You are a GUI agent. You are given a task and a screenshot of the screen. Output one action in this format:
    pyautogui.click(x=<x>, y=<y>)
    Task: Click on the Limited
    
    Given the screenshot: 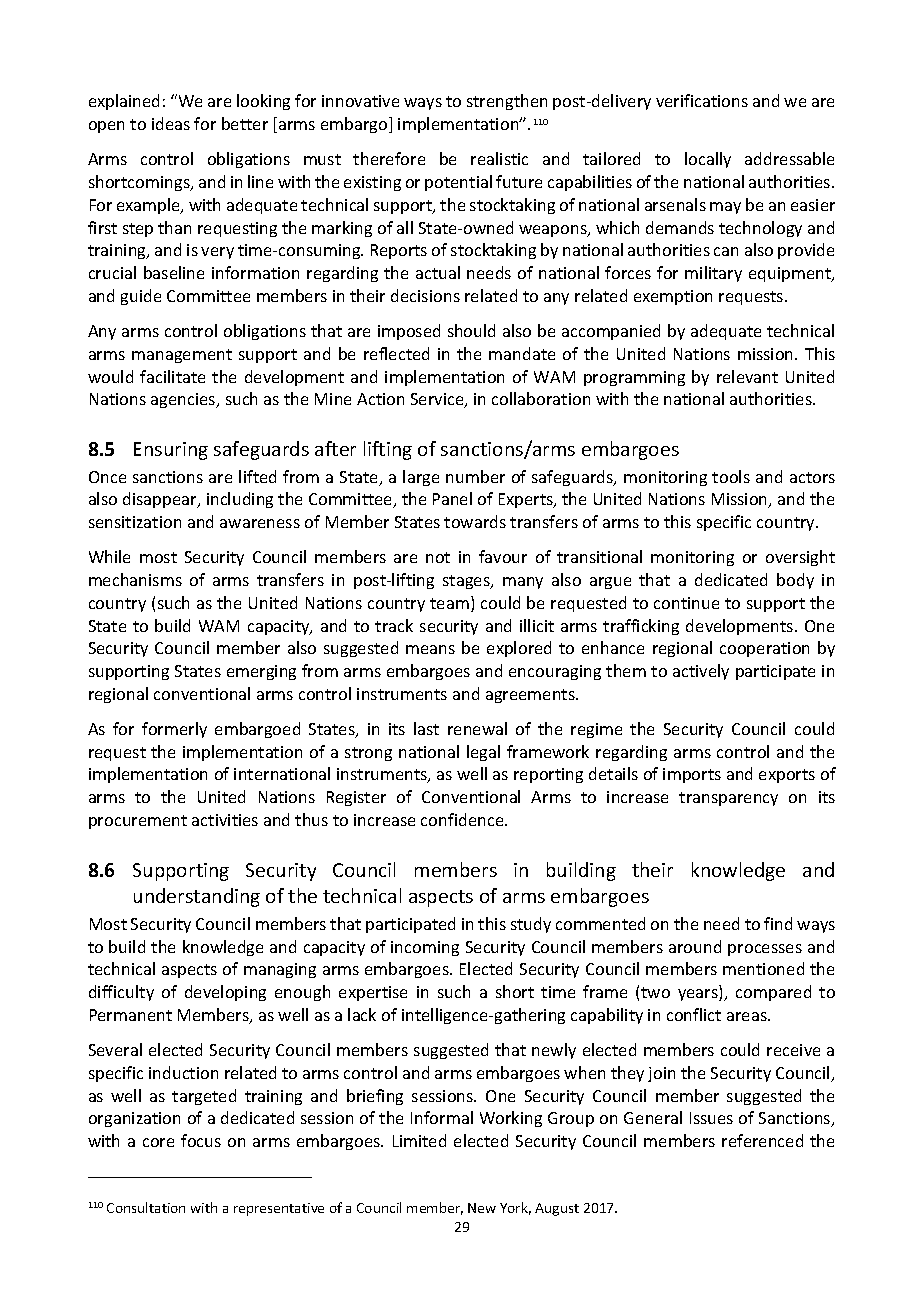 What is the action you would take?
    pyautogui.click(x=419, y=1140)
